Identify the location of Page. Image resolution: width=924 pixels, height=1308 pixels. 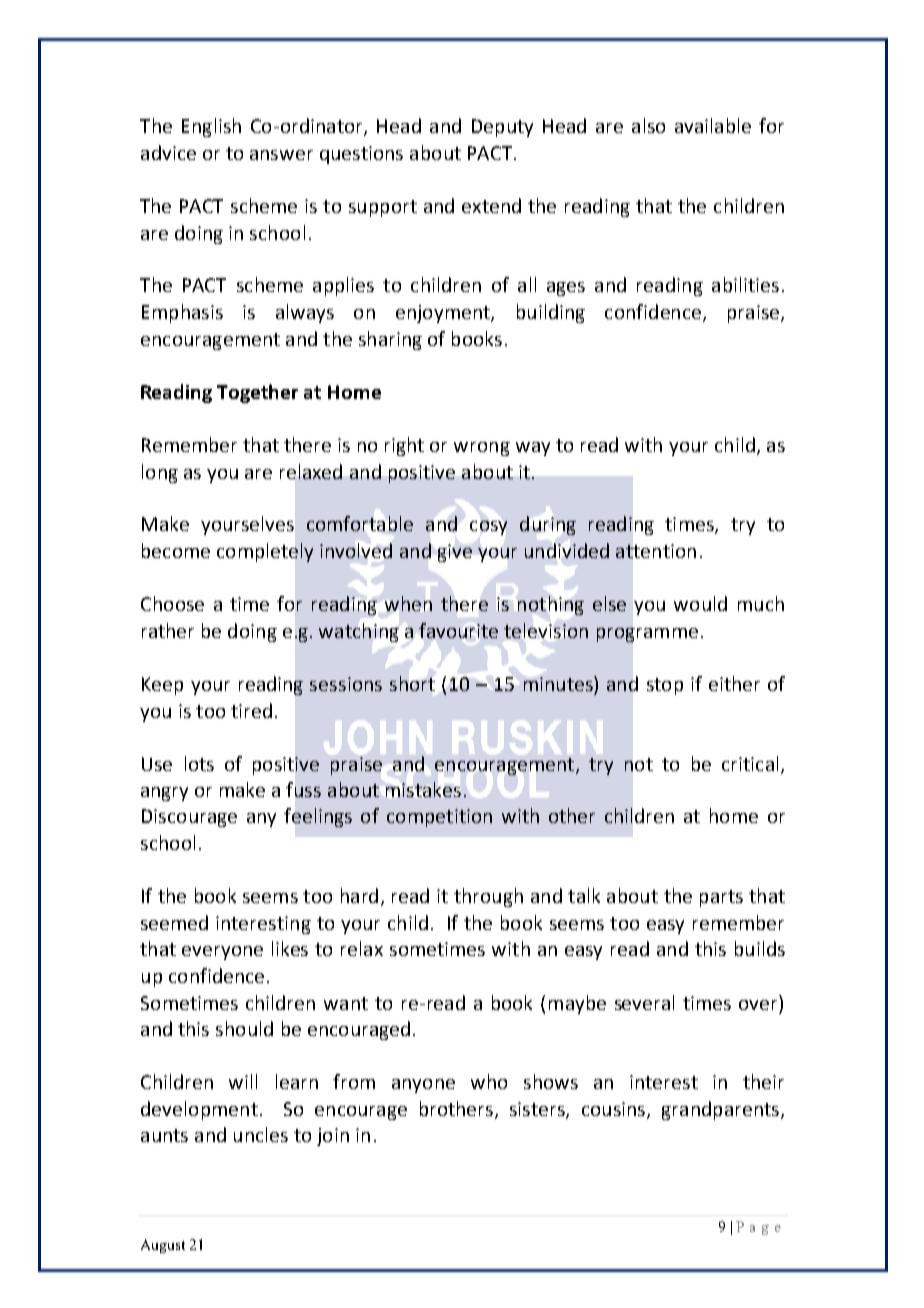
(758, 1228).
